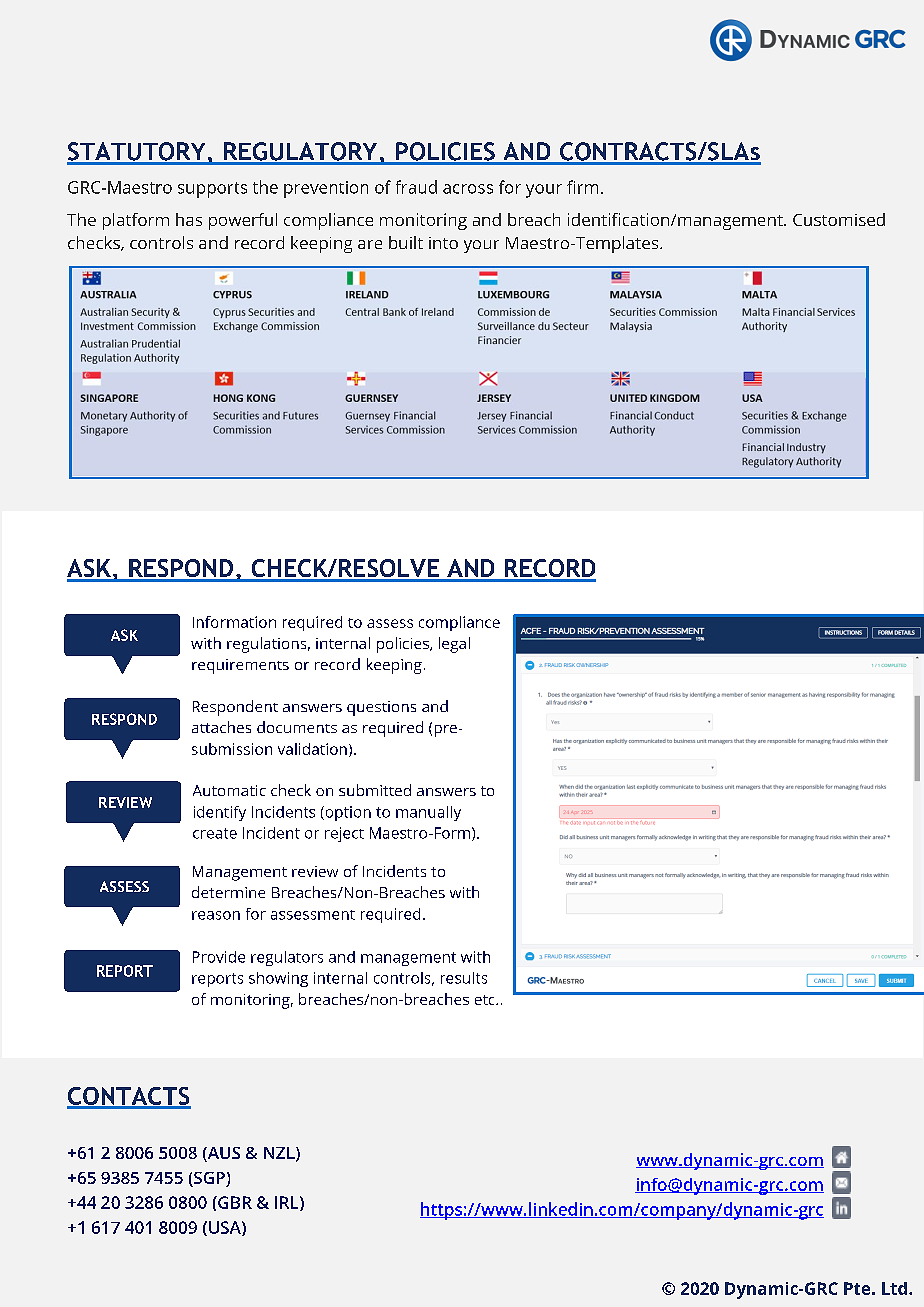 The image size is (924, 1307). I want to click on manually, so click(428, 813).
